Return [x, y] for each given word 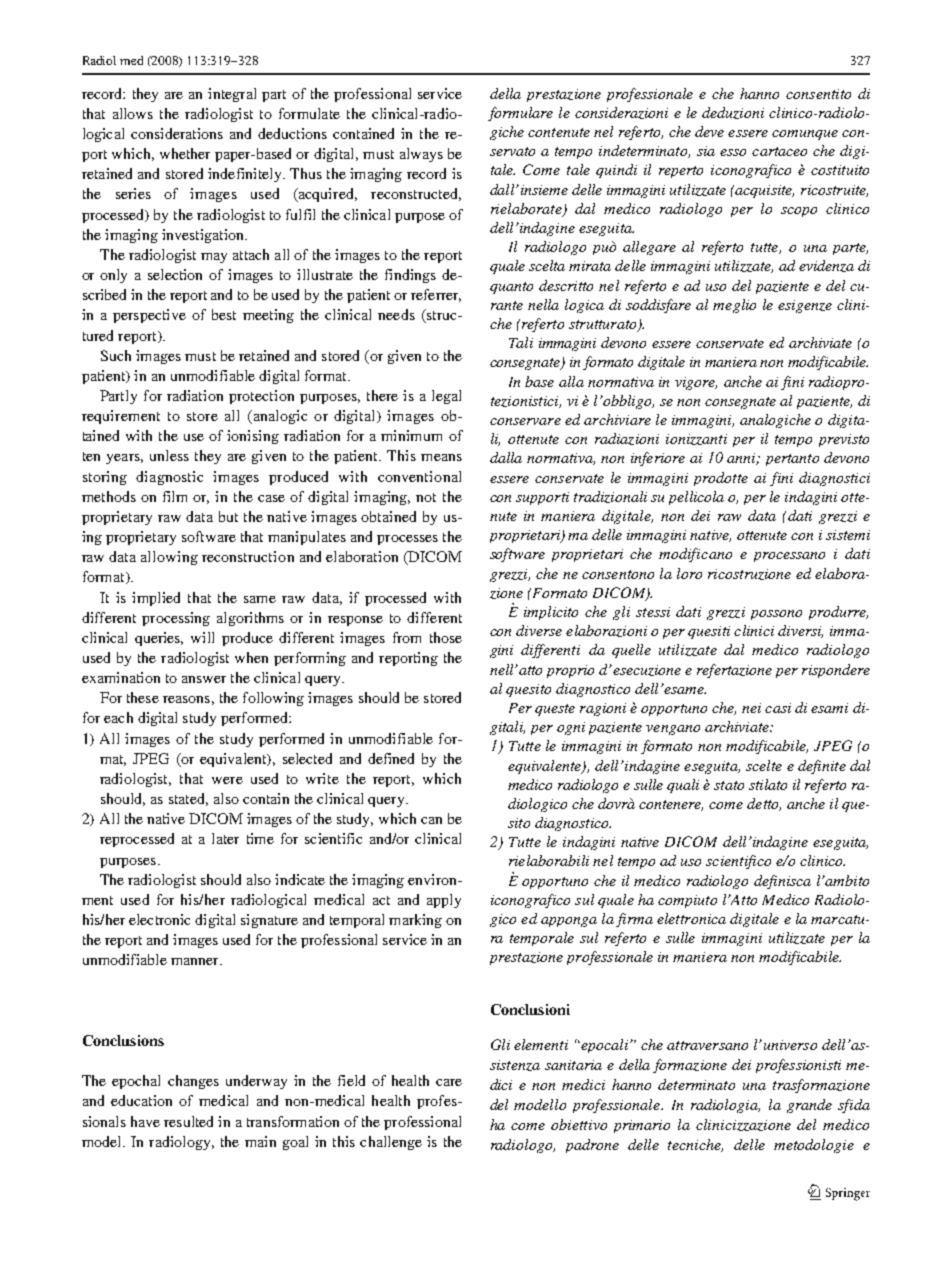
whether [185, 153]
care [449, 1082]
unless [169, 455]
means [441, 457]
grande [809, 1106]
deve [709, 131]
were [227, 780]
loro [689, 573]
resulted [188, 1121]
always [421, 155]
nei [751, 708]
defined [391, 758]
